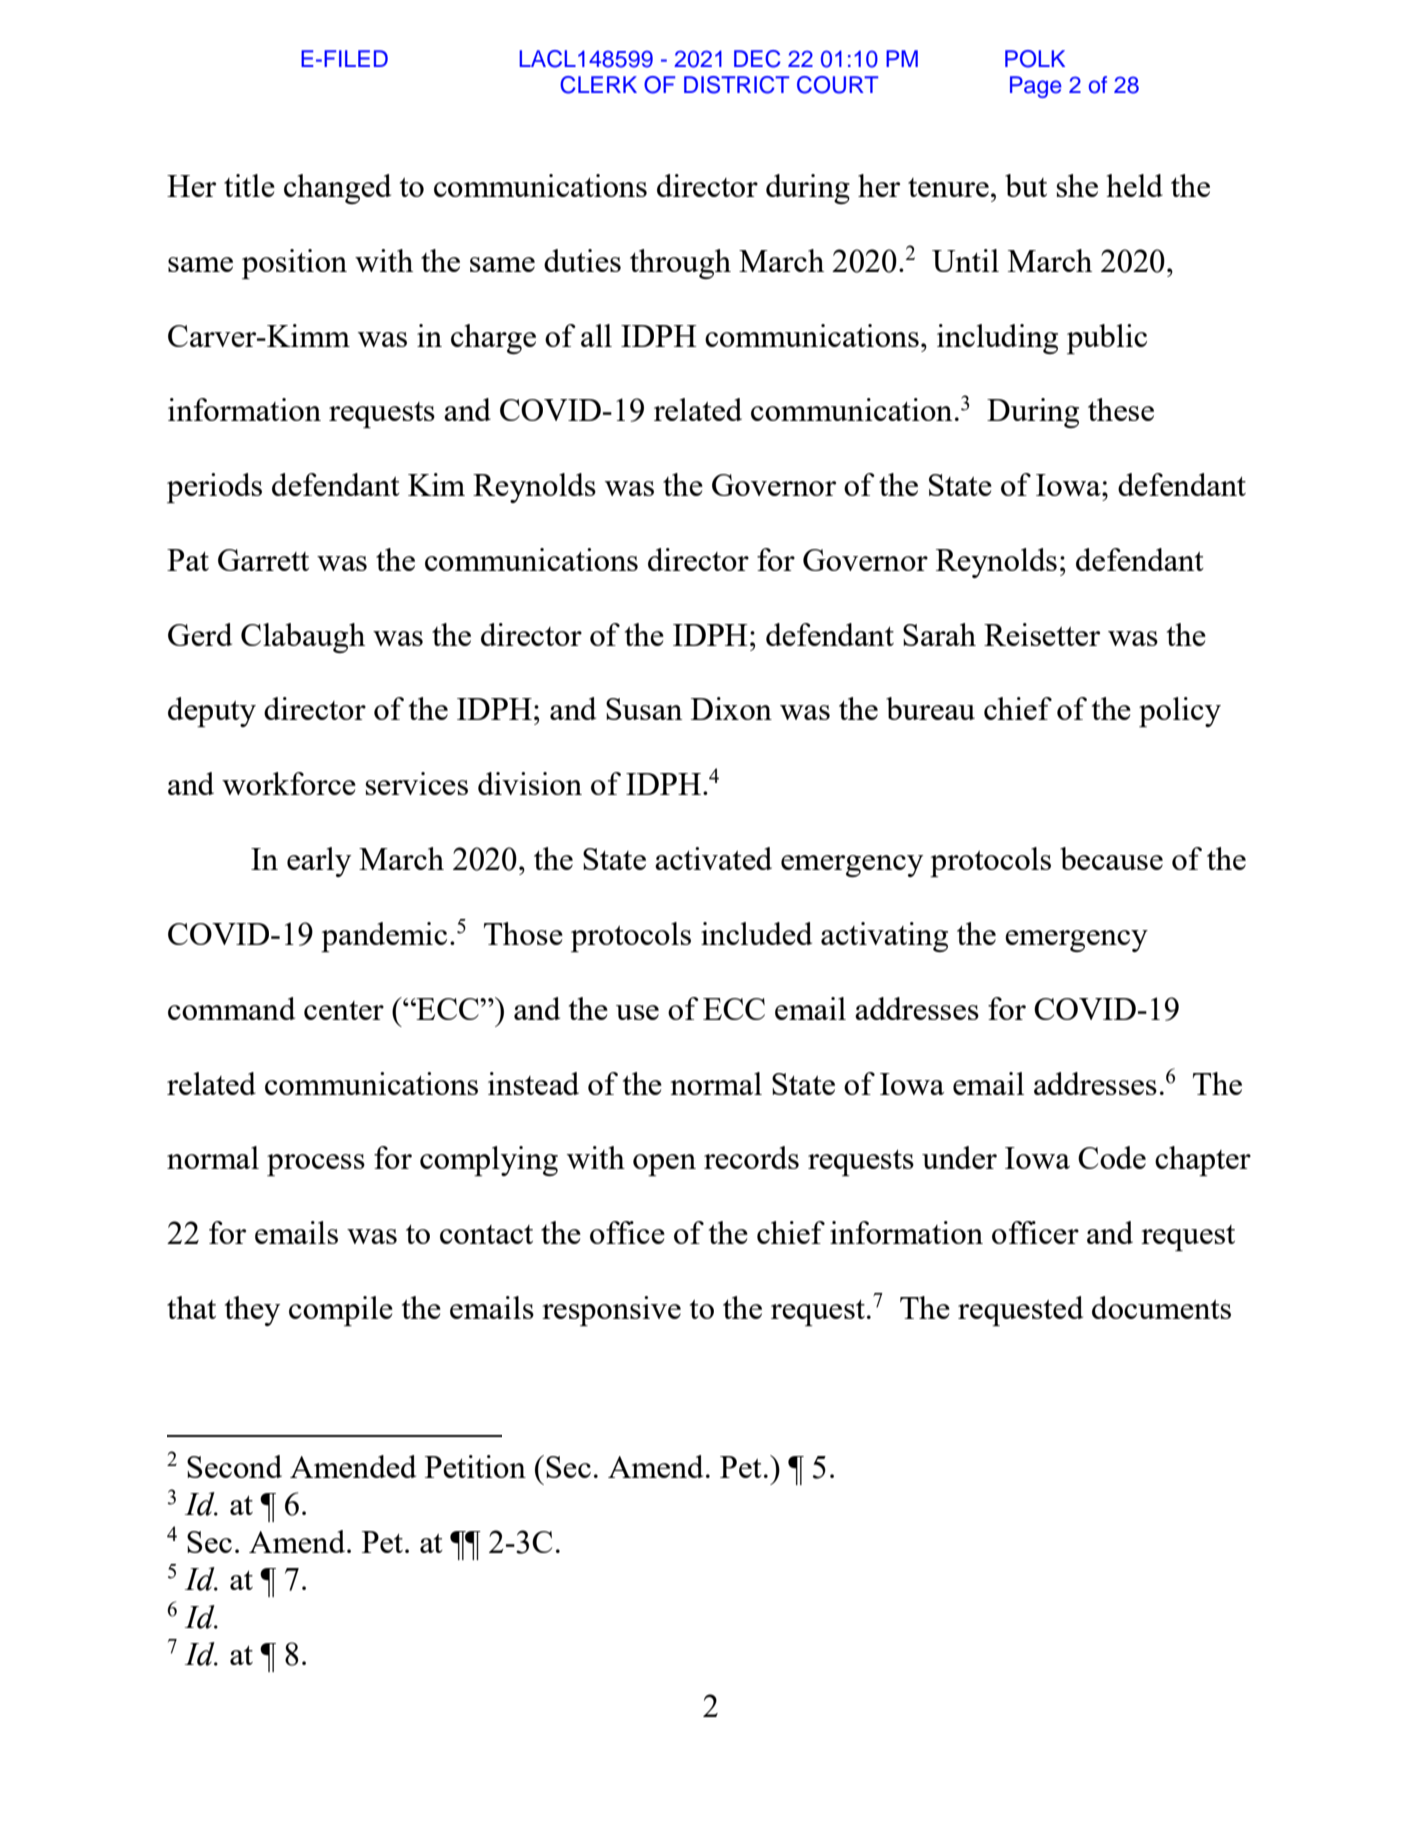  Describe the element at coordinates (1161, 1307) in the page. I see `documents` at that location.
